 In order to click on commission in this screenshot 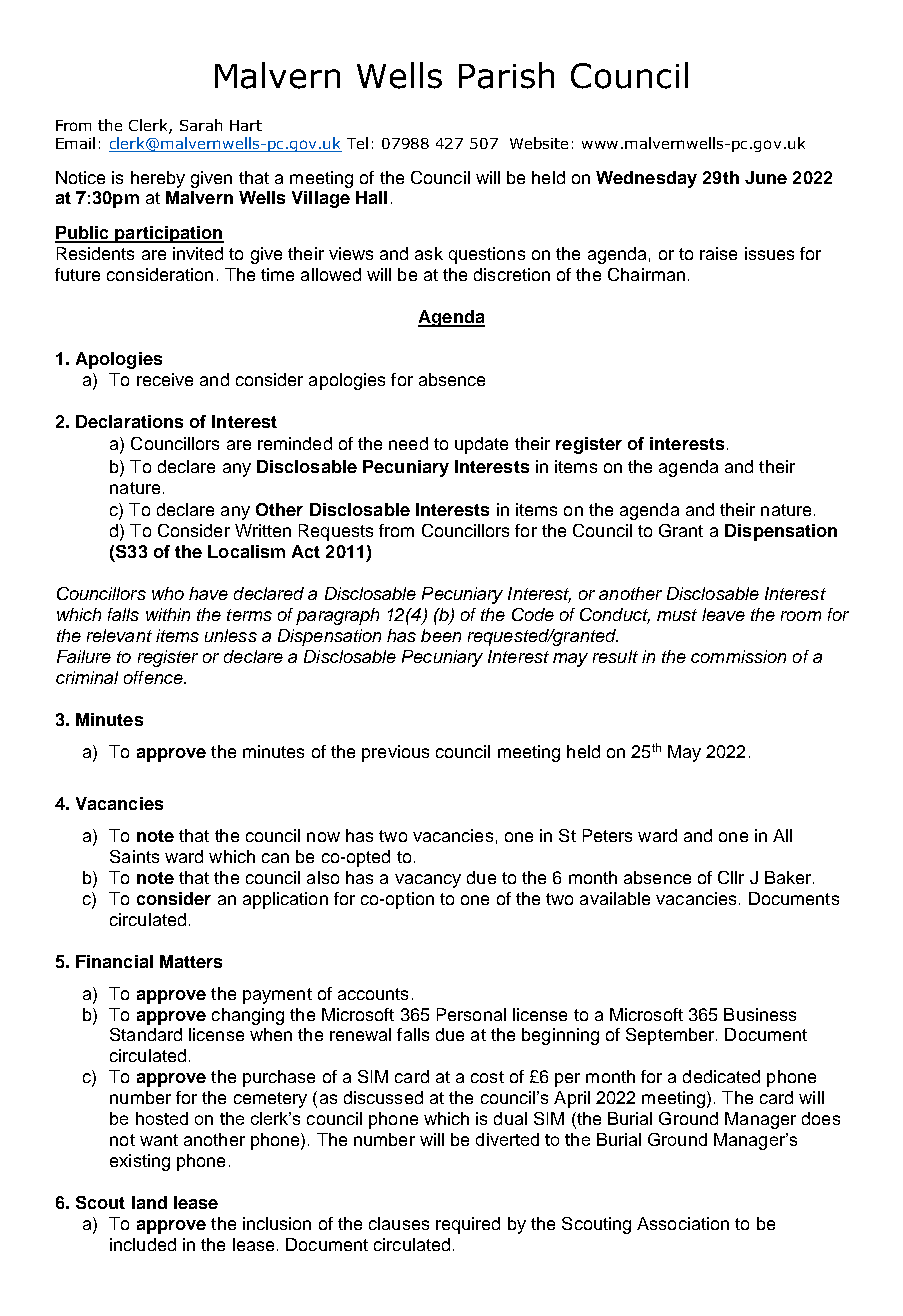, I will do `click(738, 656)`.
